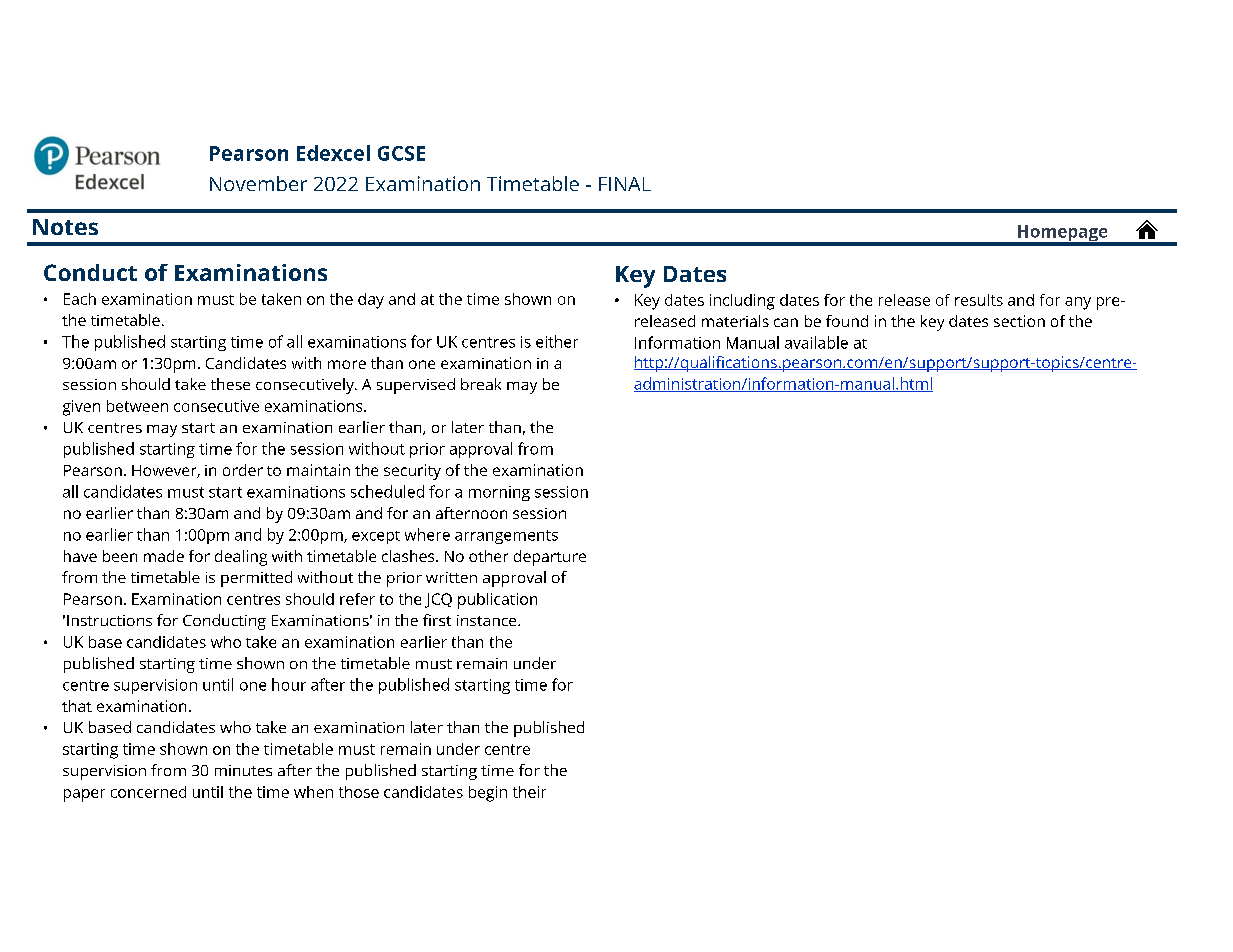 This screenshot has width=1233, height=952. I want to click on minutes, so click(243, 770).
